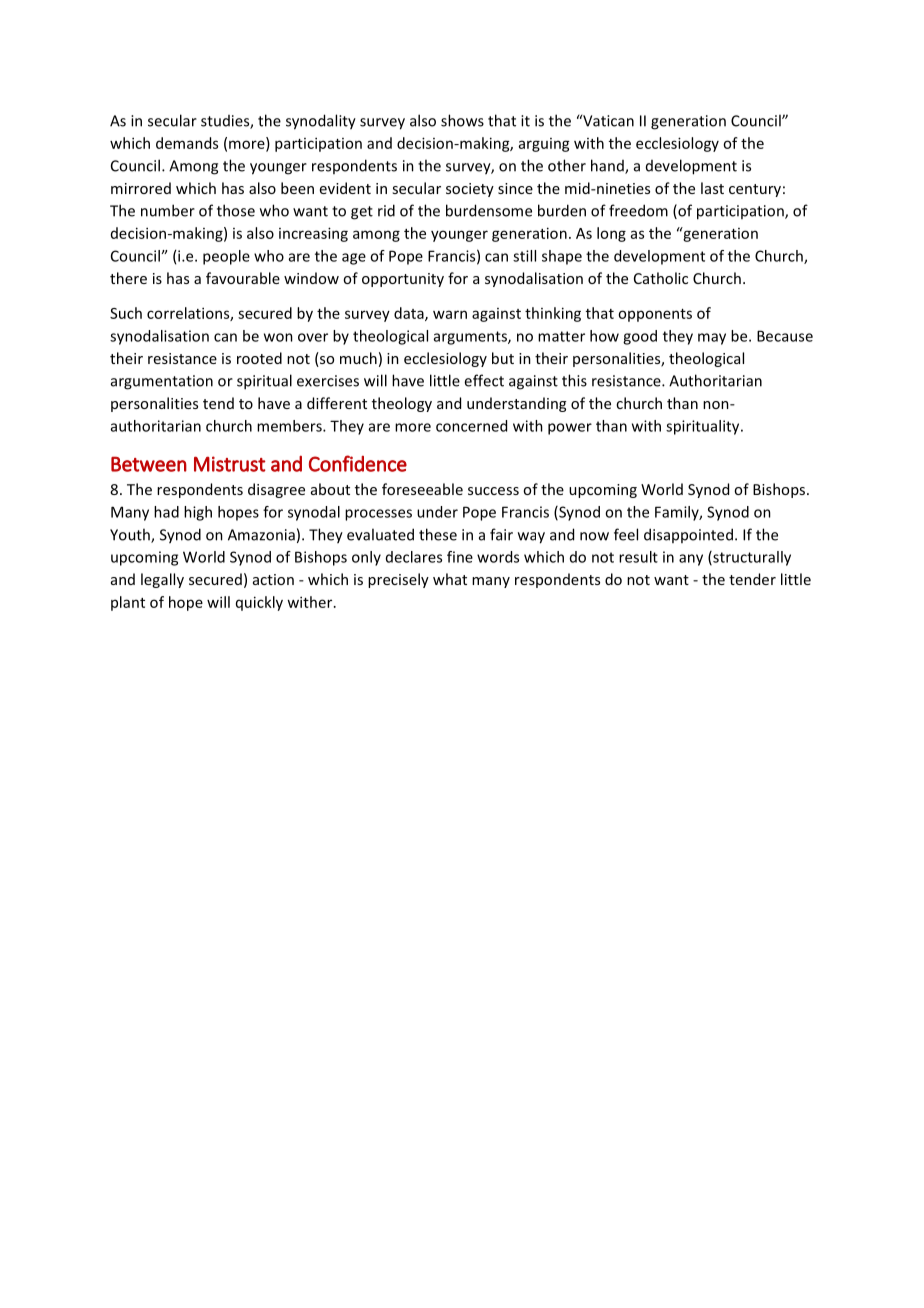 Image resolution: width=924 pixels, height=1308 pixels. Describe the element at coordinates (243, 278) in the image. I see `favourable` at that location.
